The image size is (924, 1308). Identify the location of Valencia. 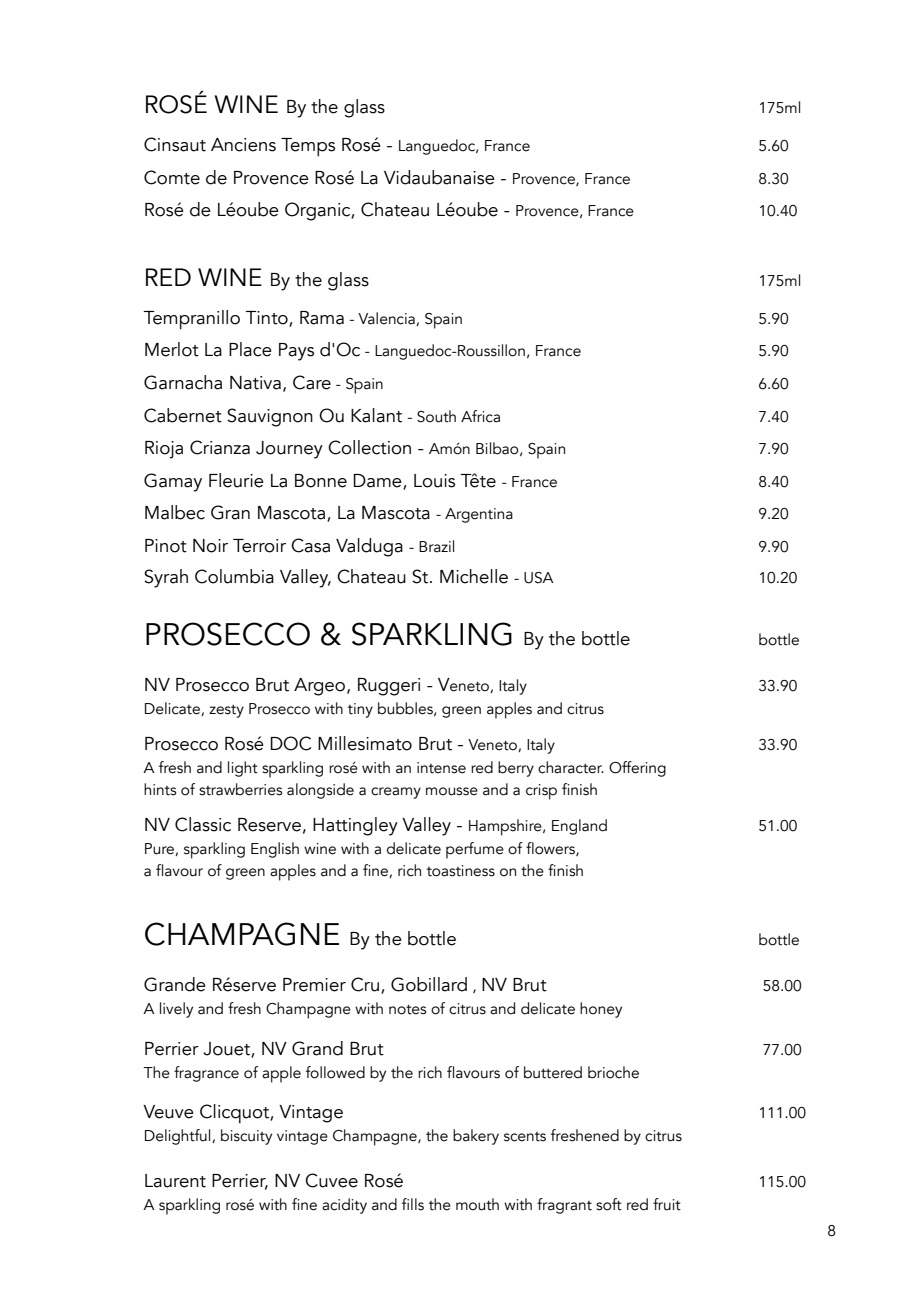
(387, 319).
